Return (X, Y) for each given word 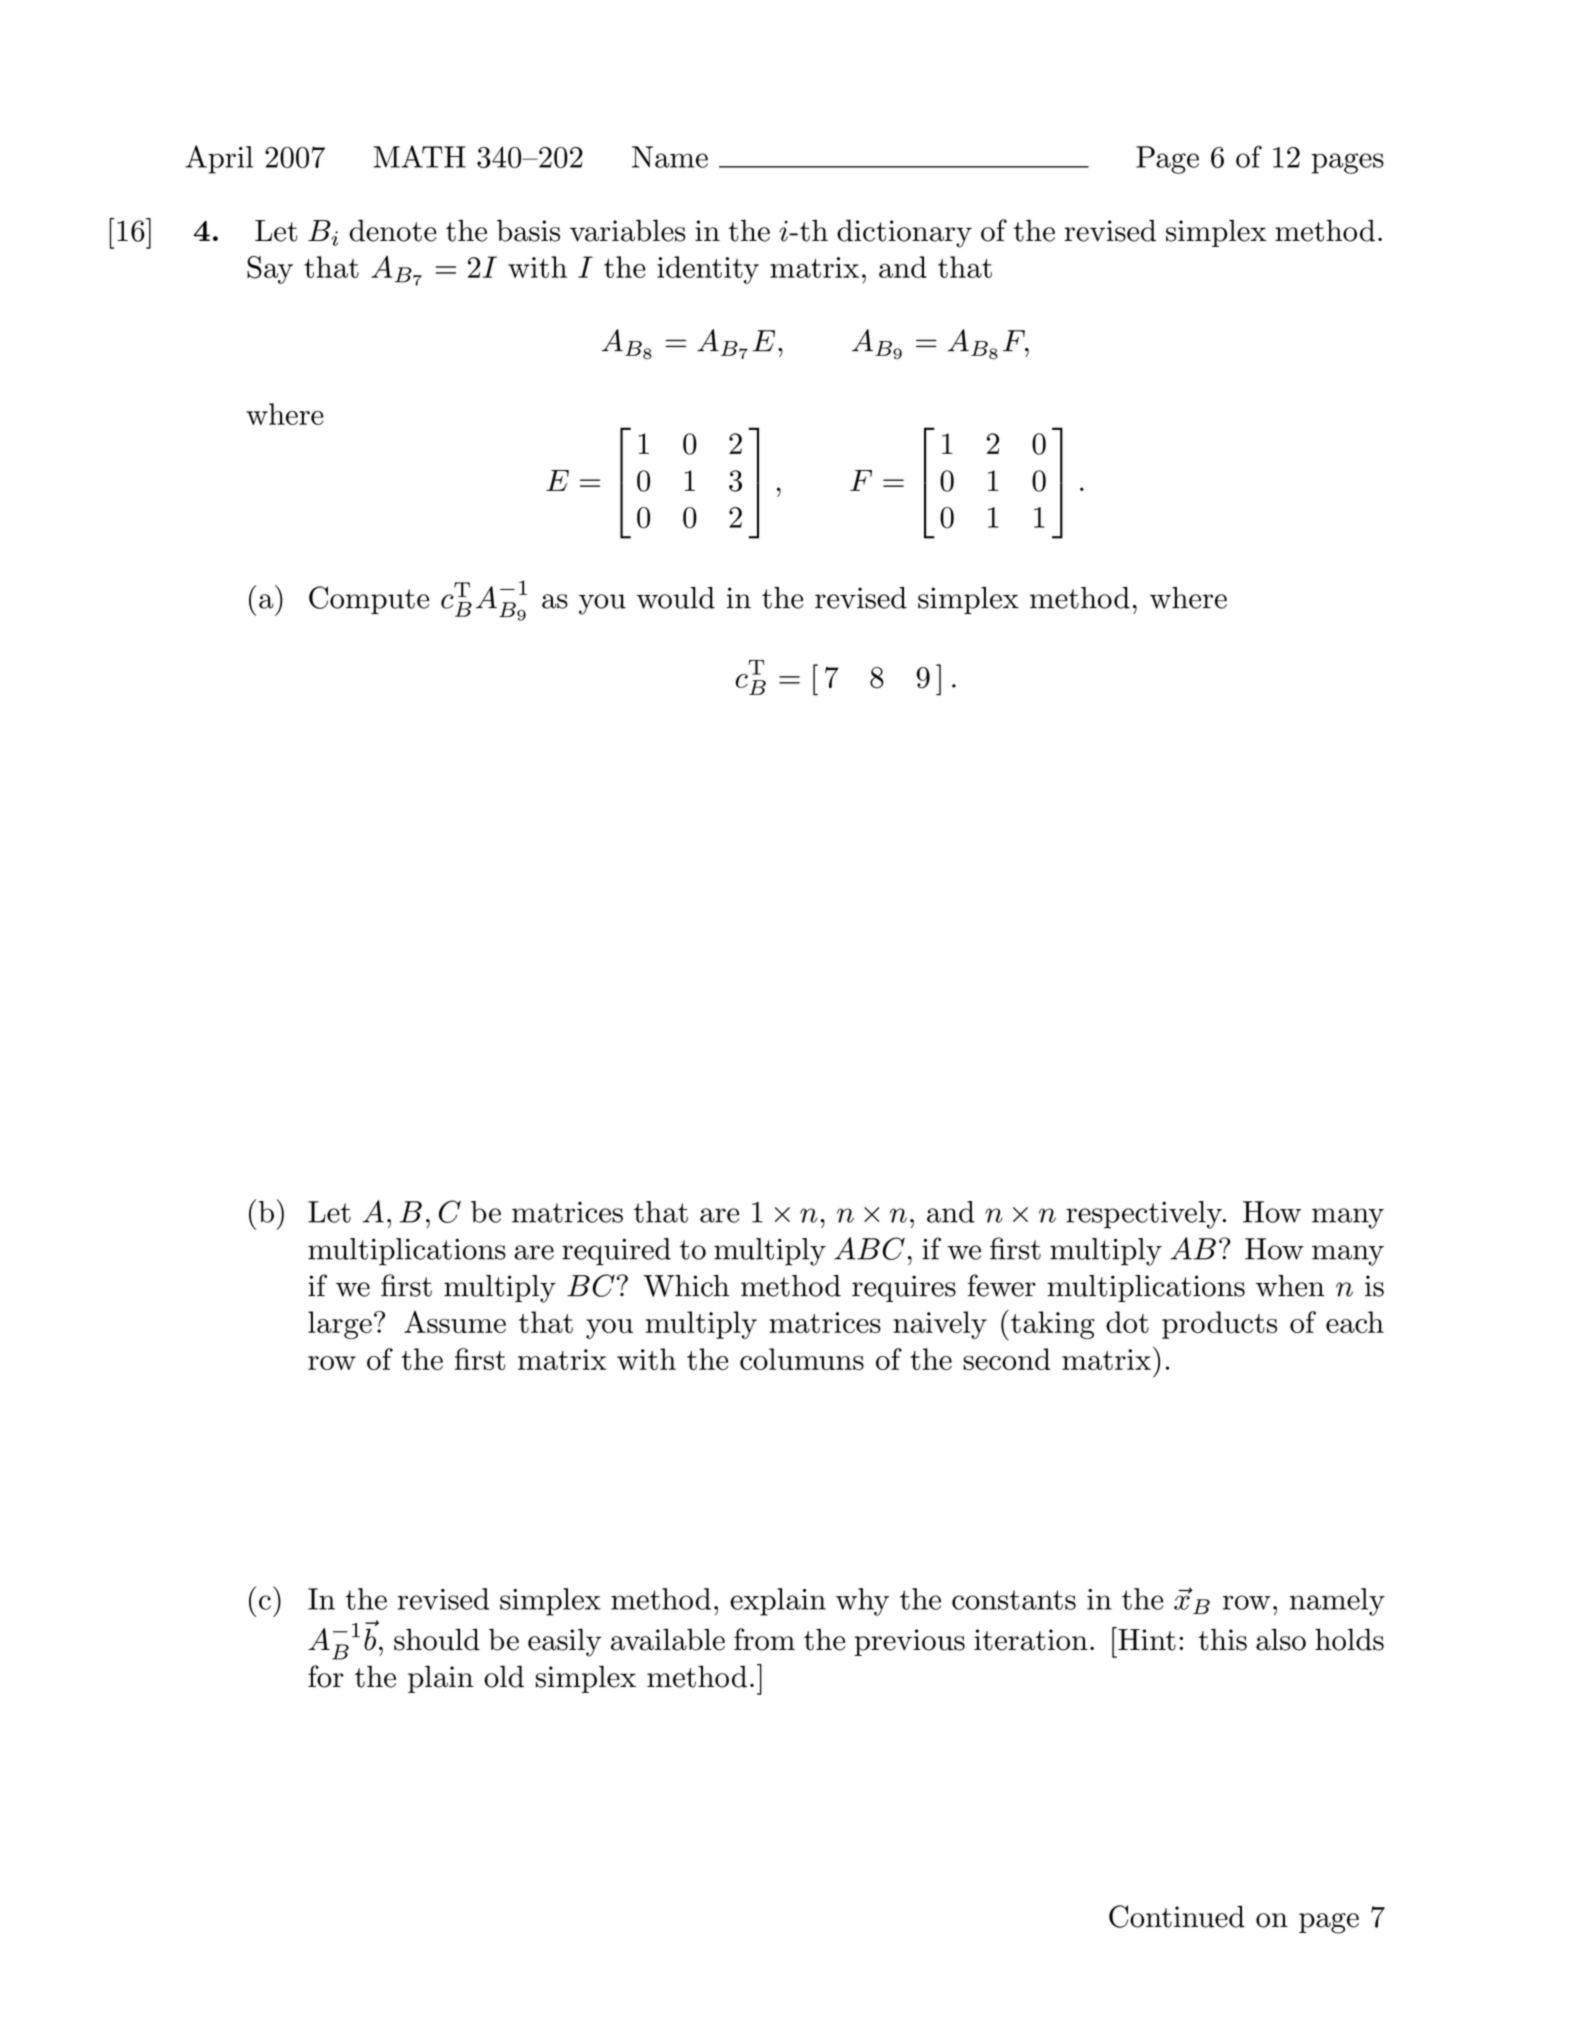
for (326, 1676)
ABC (869, 1248)
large (340, 1325)
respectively (1145, 1215)
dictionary (904, 233)
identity (708, 270)
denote (393, 230)
